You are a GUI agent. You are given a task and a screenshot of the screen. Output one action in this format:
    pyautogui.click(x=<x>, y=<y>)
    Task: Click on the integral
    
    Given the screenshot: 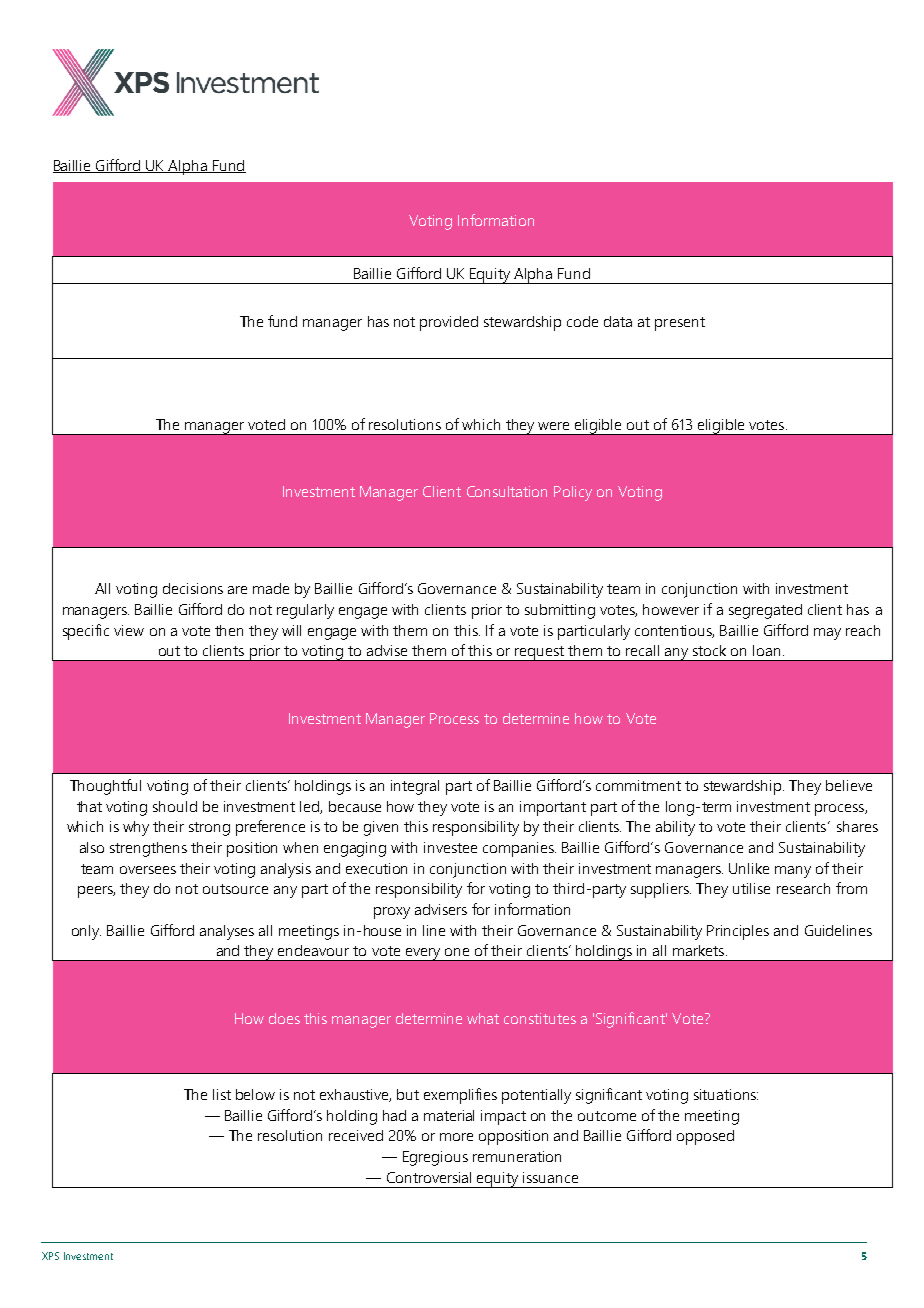 What is the action you would take?
    pyautogui.click(x=415, y=787)
